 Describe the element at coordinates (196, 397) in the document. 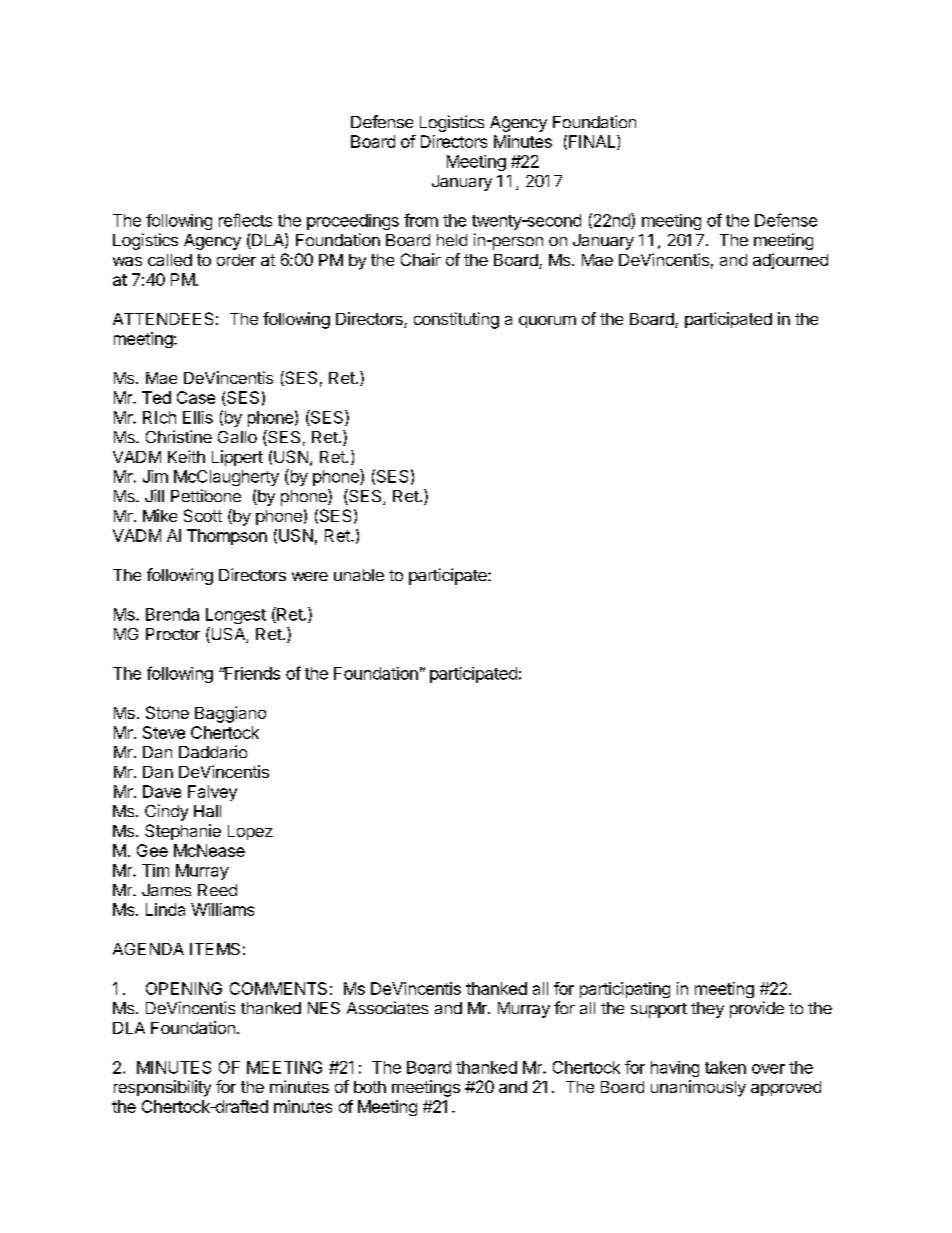

I see `Case` at that location.
